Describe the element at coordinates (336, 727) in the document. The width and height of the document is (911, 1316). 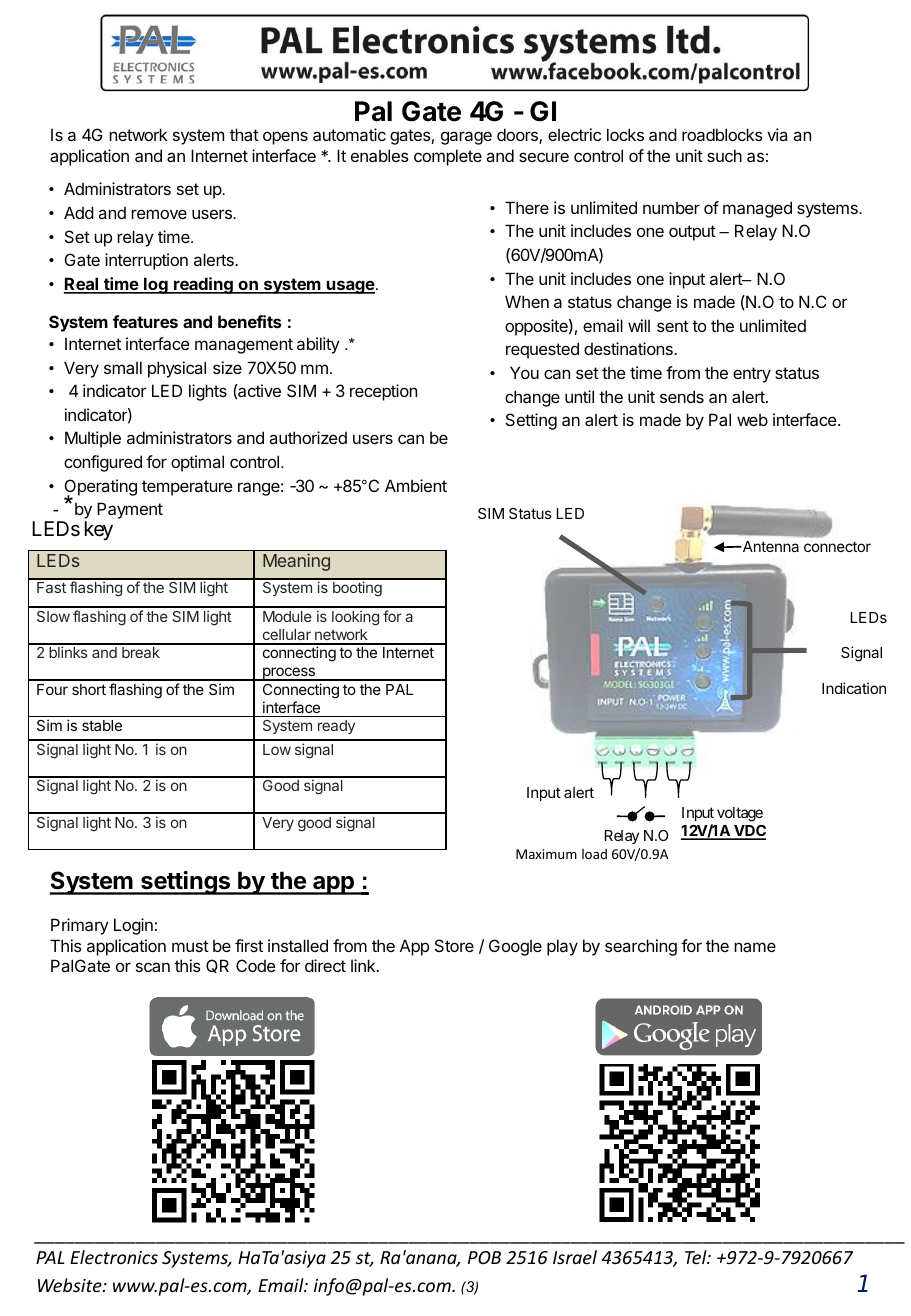
I see `ready` at that location.
